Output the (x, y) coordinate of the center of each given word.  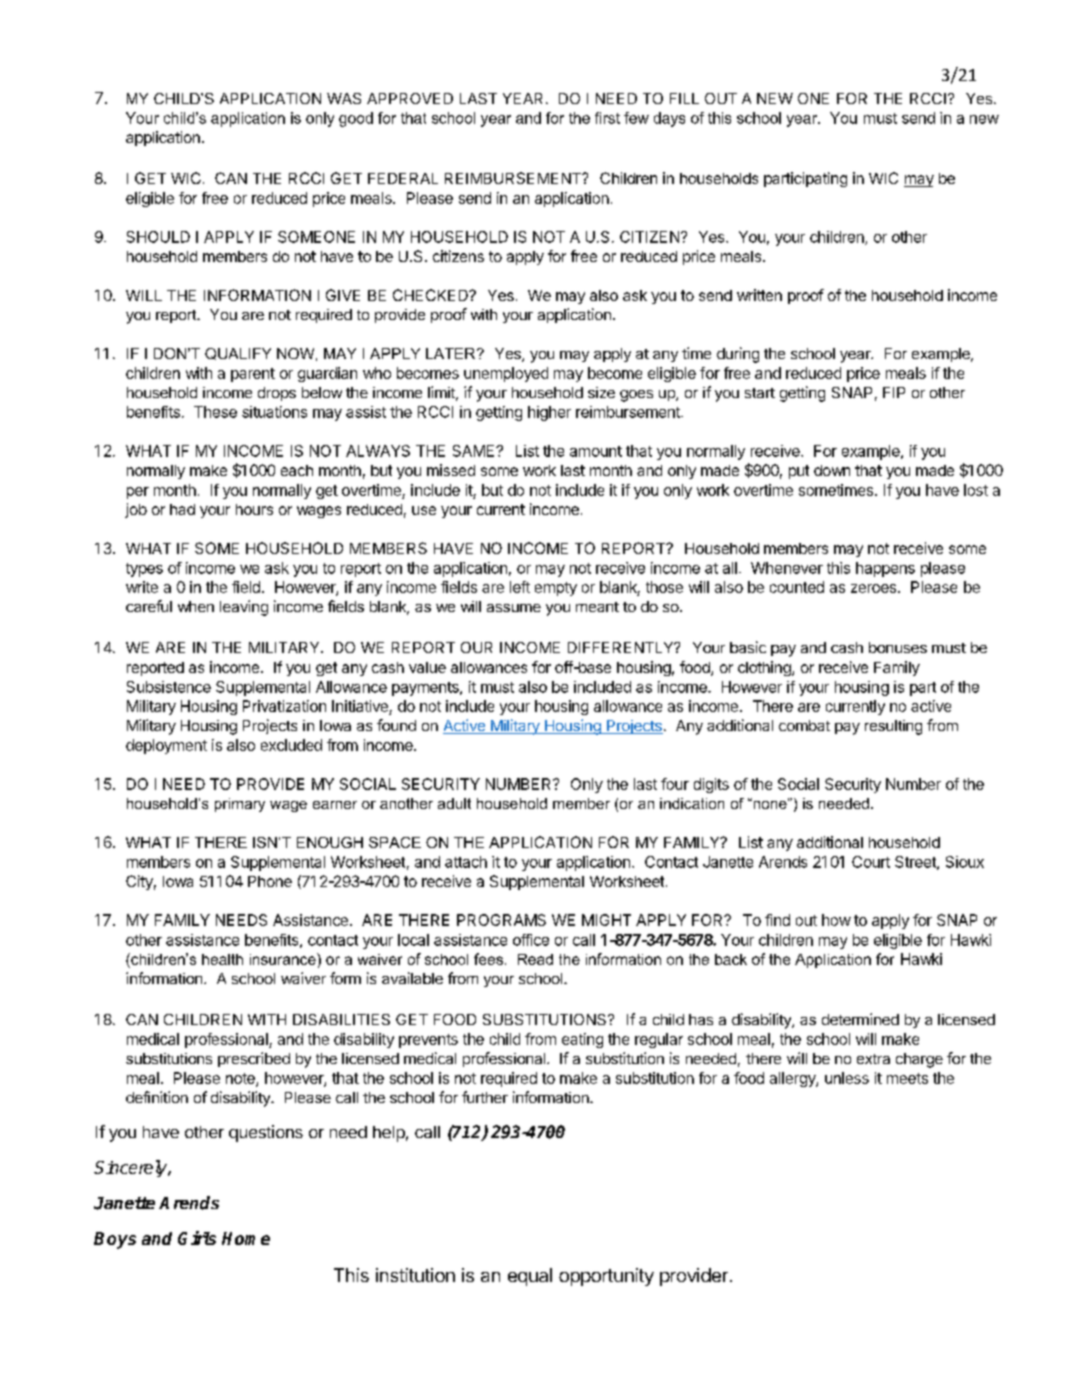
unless (847, 1078)
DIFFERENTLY (622, 647)
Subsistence (169, 687)
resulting (893, 727)
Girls (197, 1238)
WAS (344, 98)
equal (530, 1277)
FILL (684, 98)
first (607, 118)
